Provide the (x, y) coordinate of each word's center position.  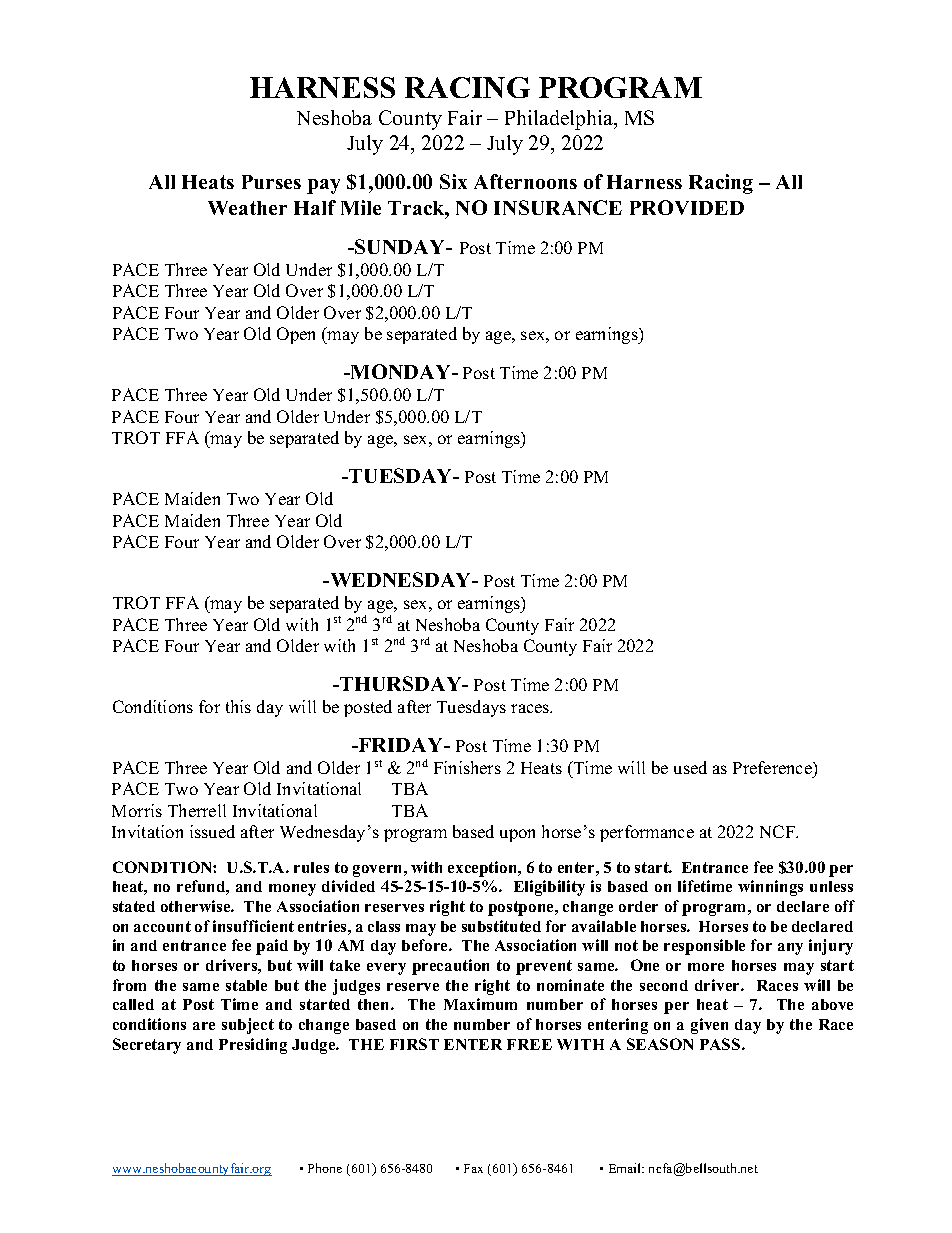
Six (453, 181)
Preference (773, 767)
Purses (271, 182)
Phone (325, 1168)
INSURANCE (558, 207)
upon (517, 835)
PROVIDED (687, 207)
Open (296, 335)
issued (212, 831)
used (690, 767)
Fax (473, 1168)
